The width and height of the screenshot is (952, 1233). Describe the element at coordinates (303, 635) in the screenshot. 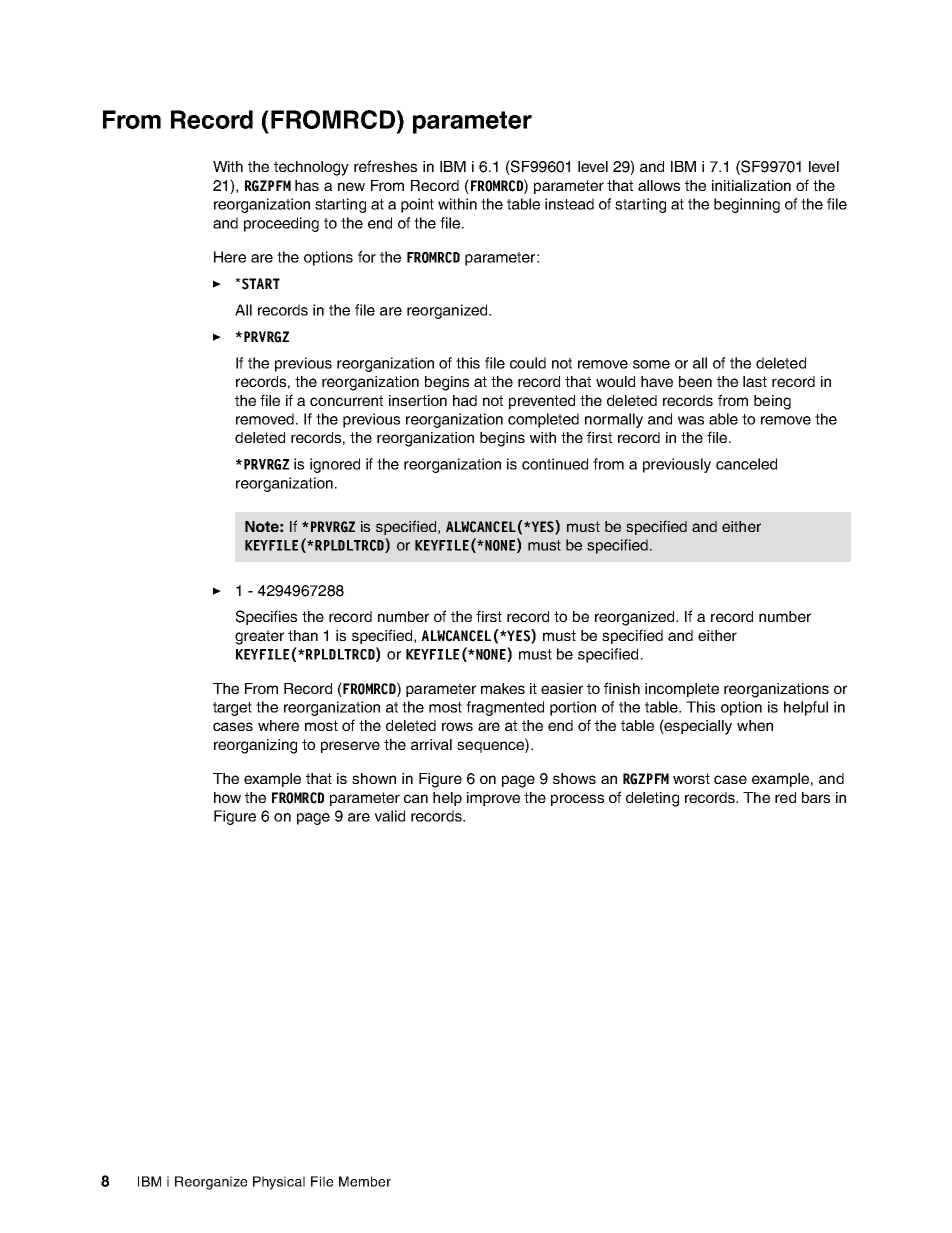

I see `than` at that location.
